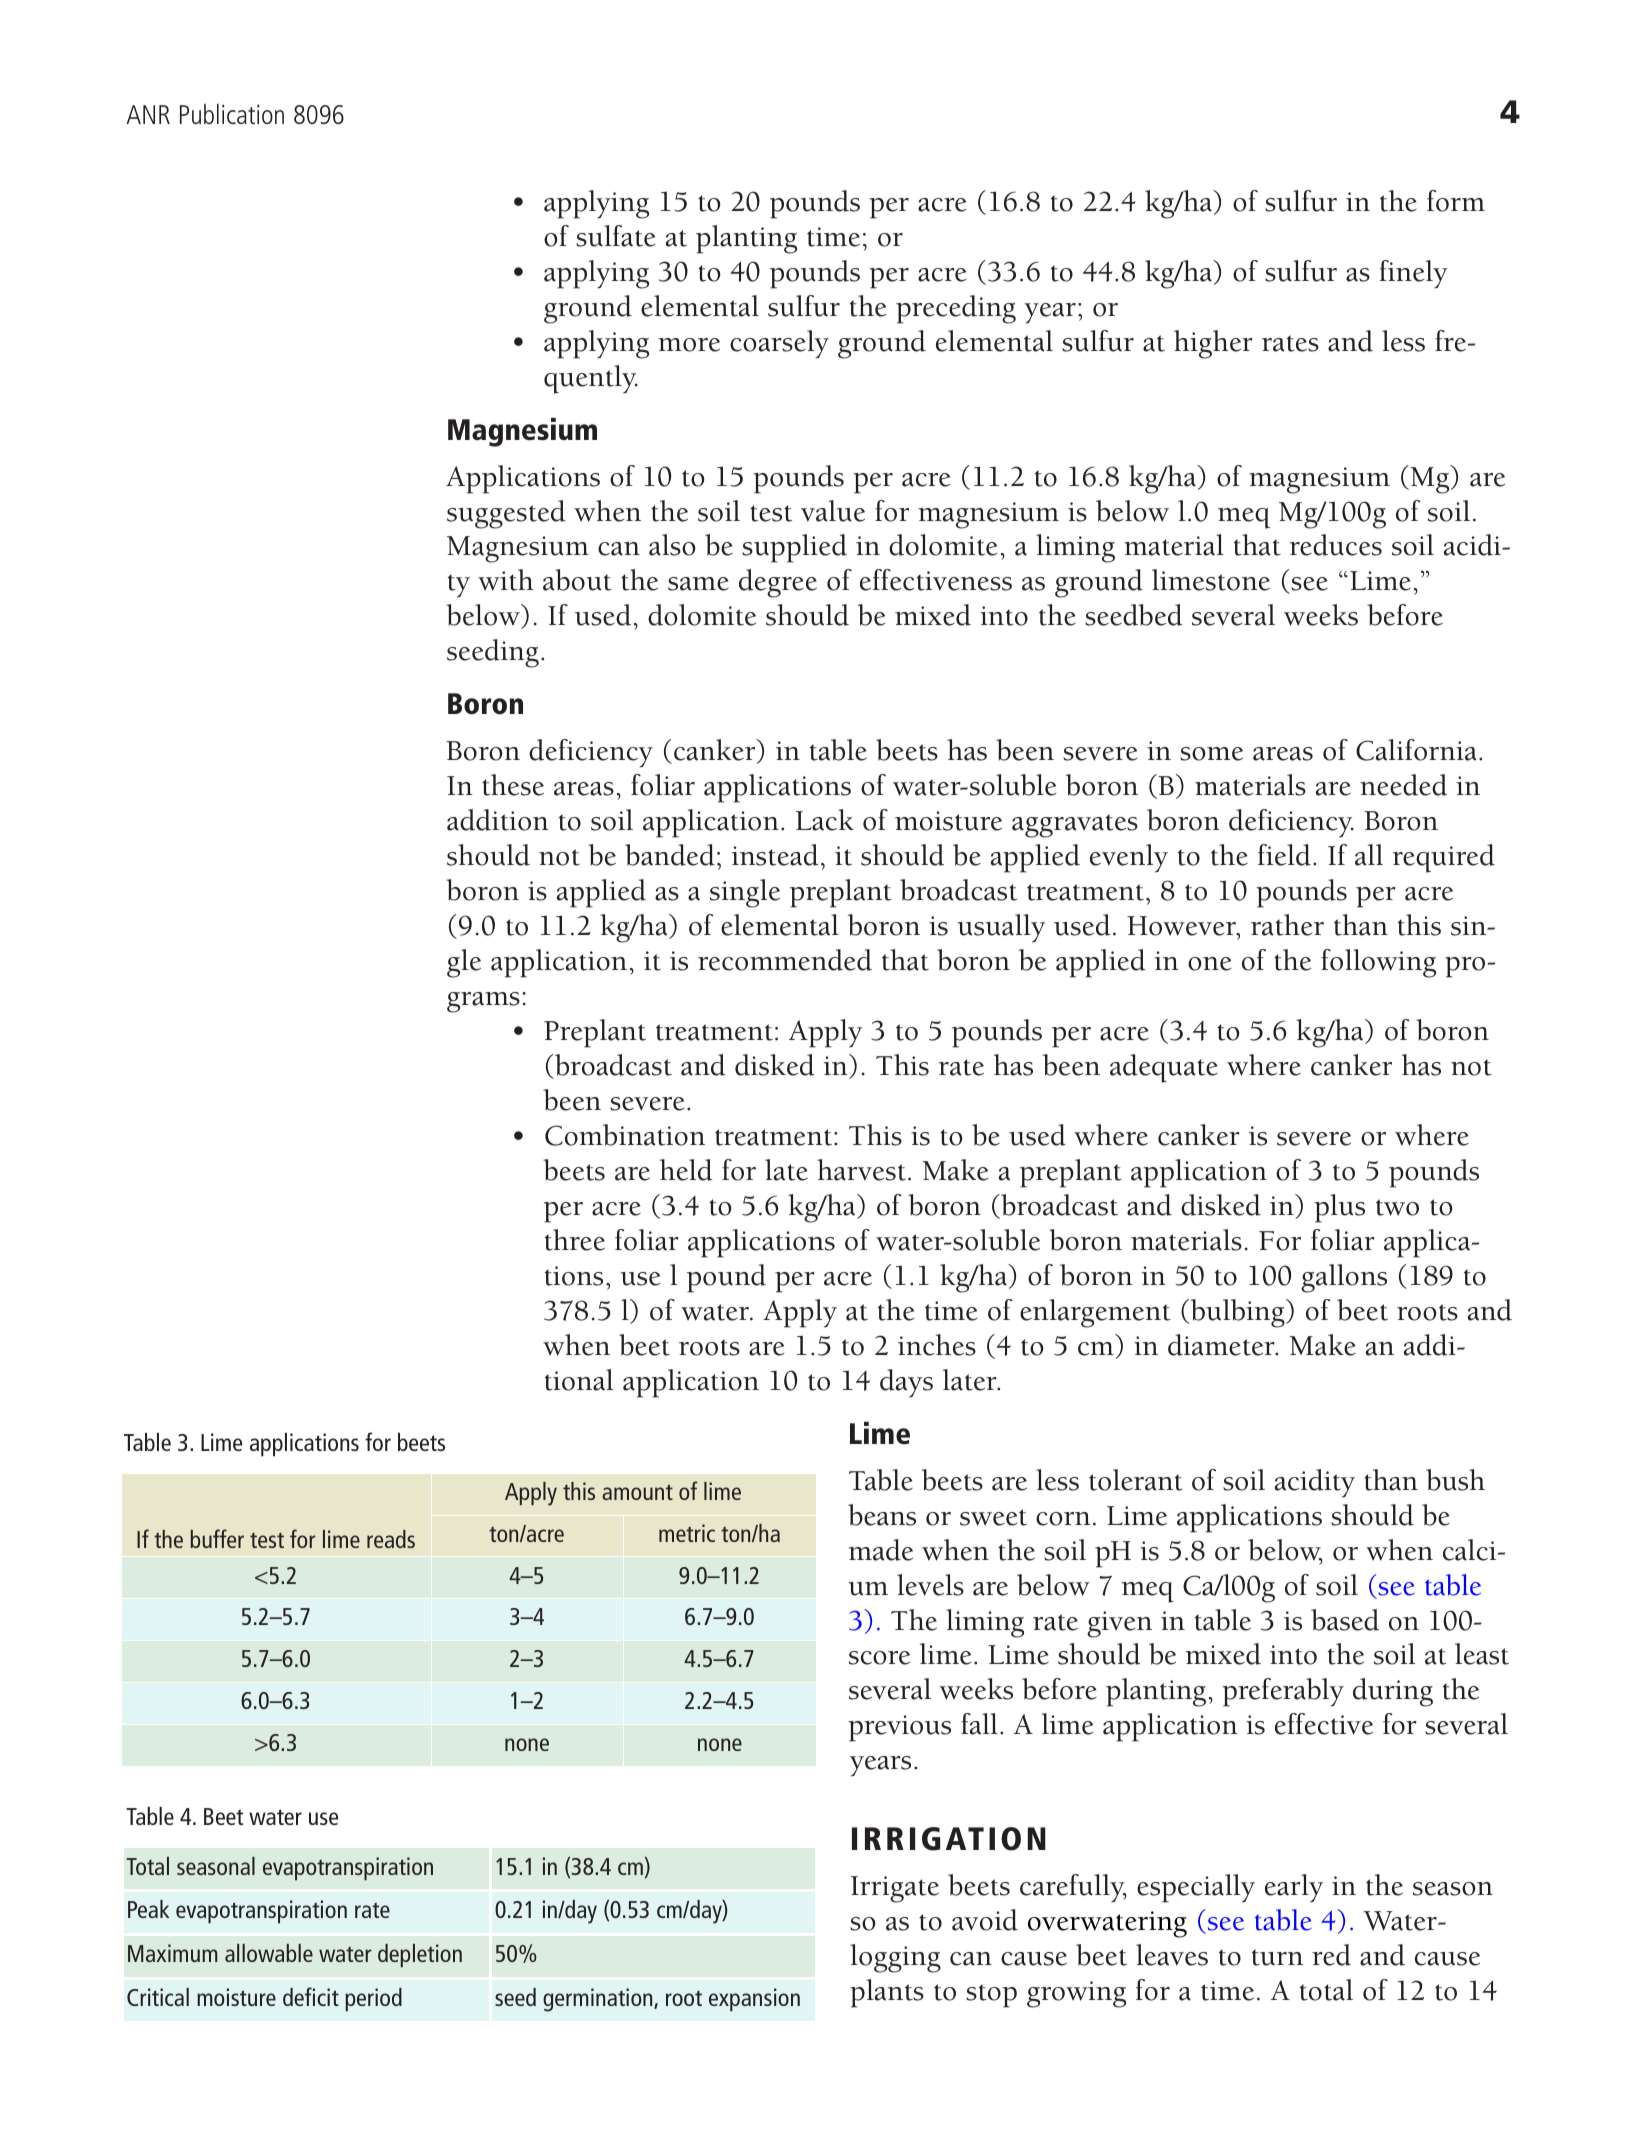  Describe the element at coordinates (778, 583) in the image. I see `degree` at that location.
